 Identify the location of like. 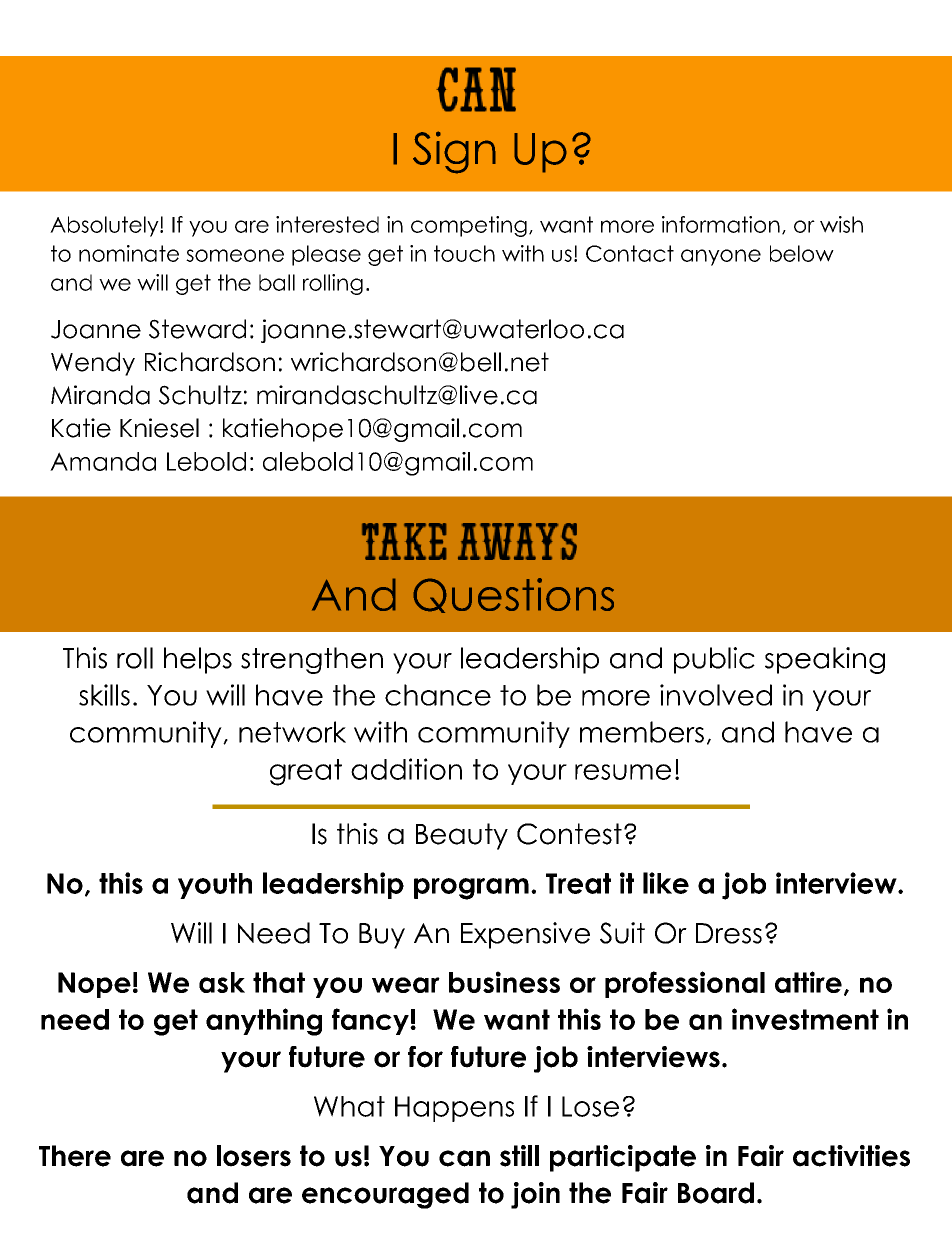
(666, 883).
